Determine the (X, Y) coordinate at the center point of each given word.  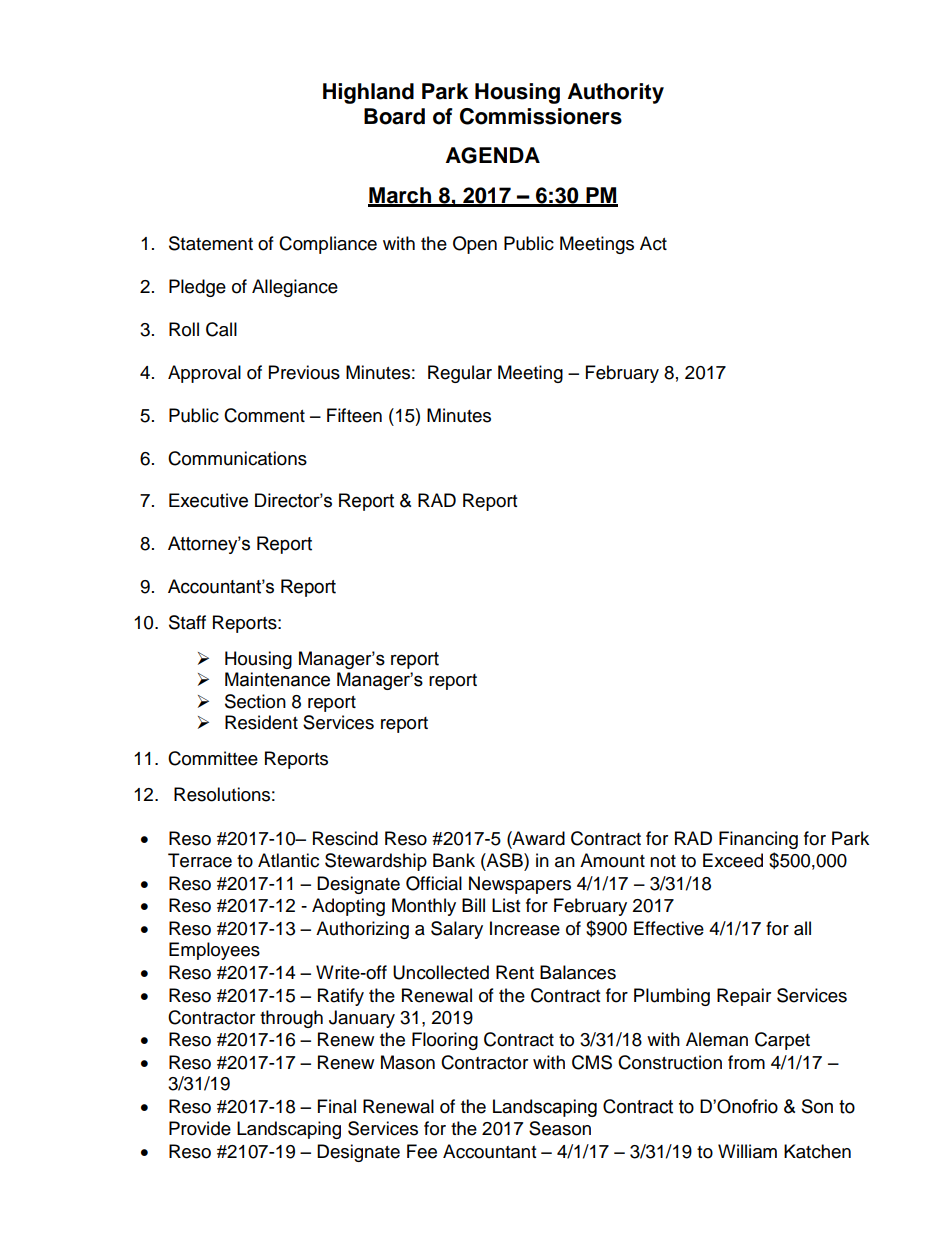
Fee (422, 1151)
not (663, 861)
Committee (213, 758)
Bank (454, 860)
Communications (237, 458)
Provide (200, 1128)
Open (475, 245)
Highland (368, 93)
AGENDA (493, 155)
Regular (460, 374)
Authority (616, 93)
